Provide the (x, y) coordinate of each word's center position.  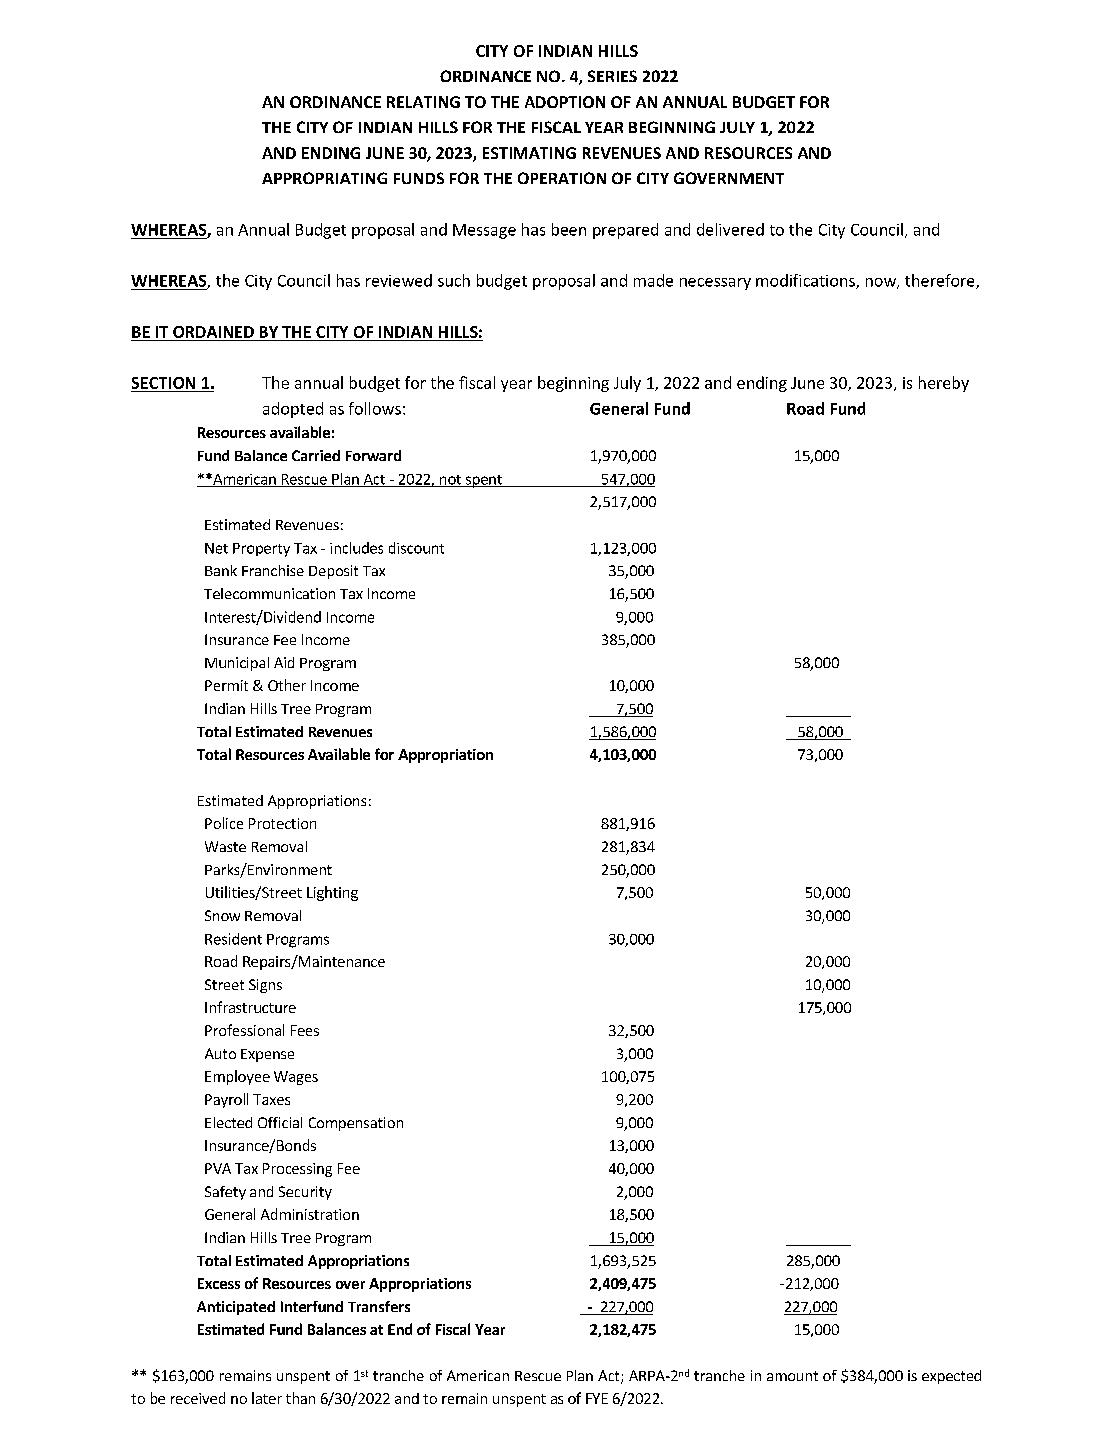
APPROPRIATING (324, 178)
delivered (730, 229)
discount (416, 548)
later (267, 1398)
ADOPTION (565, 102)
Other (287, 685)
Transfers (379, 1306)
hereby (944, 384)
